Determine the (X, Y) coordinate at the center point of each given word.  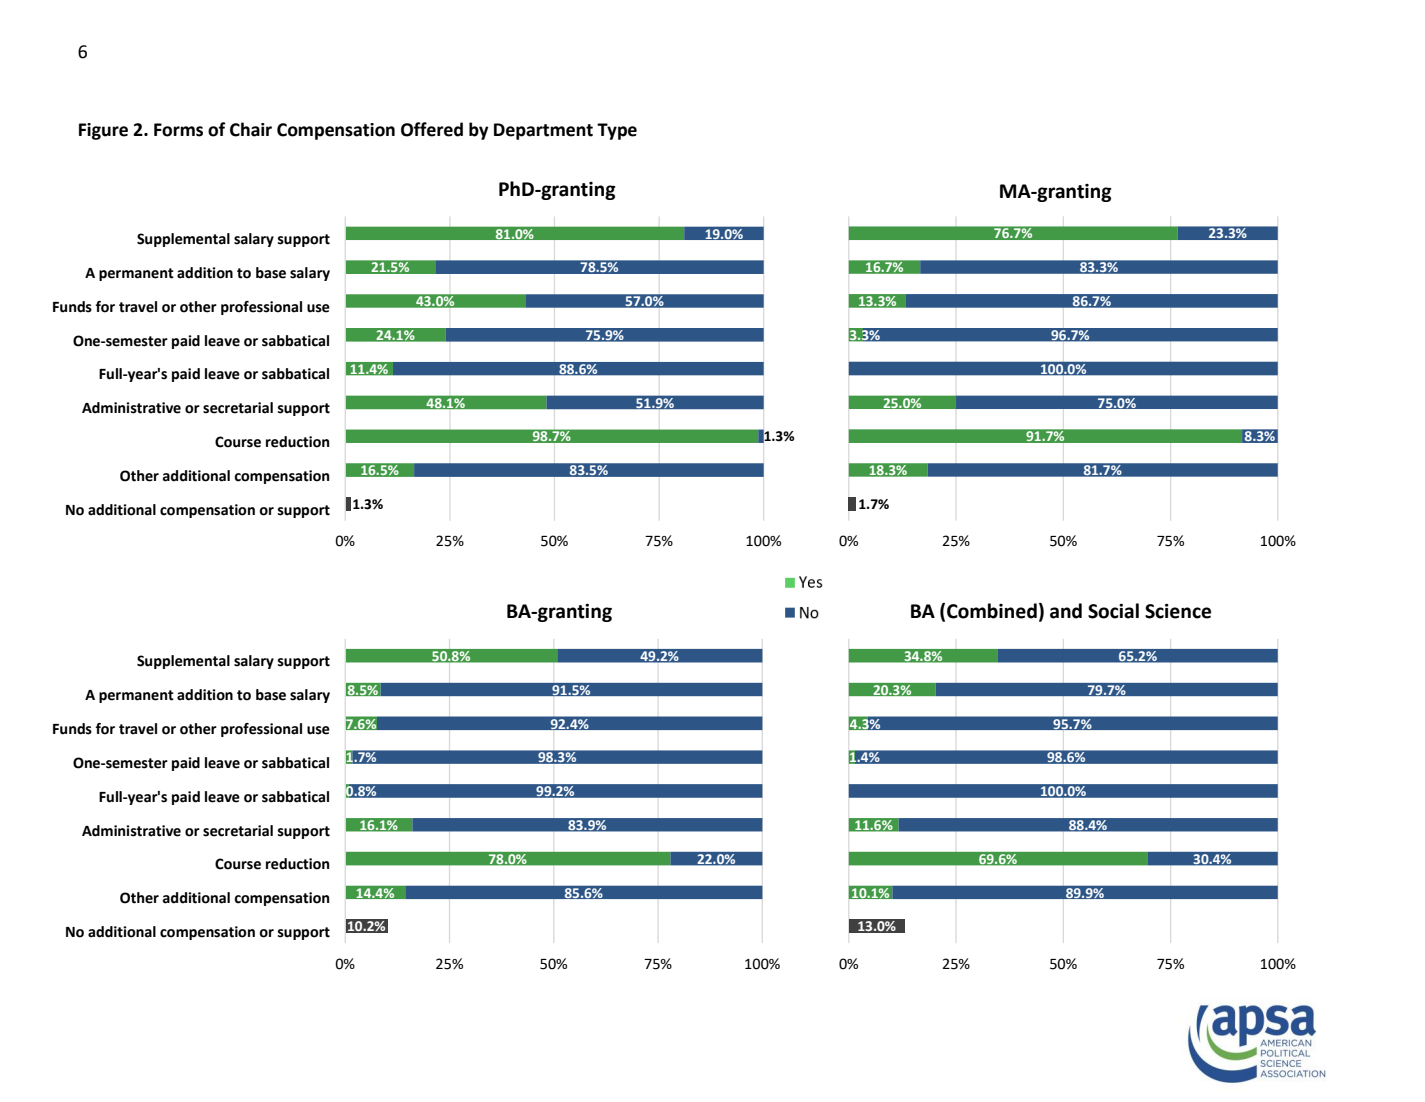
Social (1113, 611)
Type (617, 131)
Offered (432, 129)
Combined (992, 611)
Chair (251, 129)
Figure (103, 131)
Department (543, 131)
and (1066, 611)
